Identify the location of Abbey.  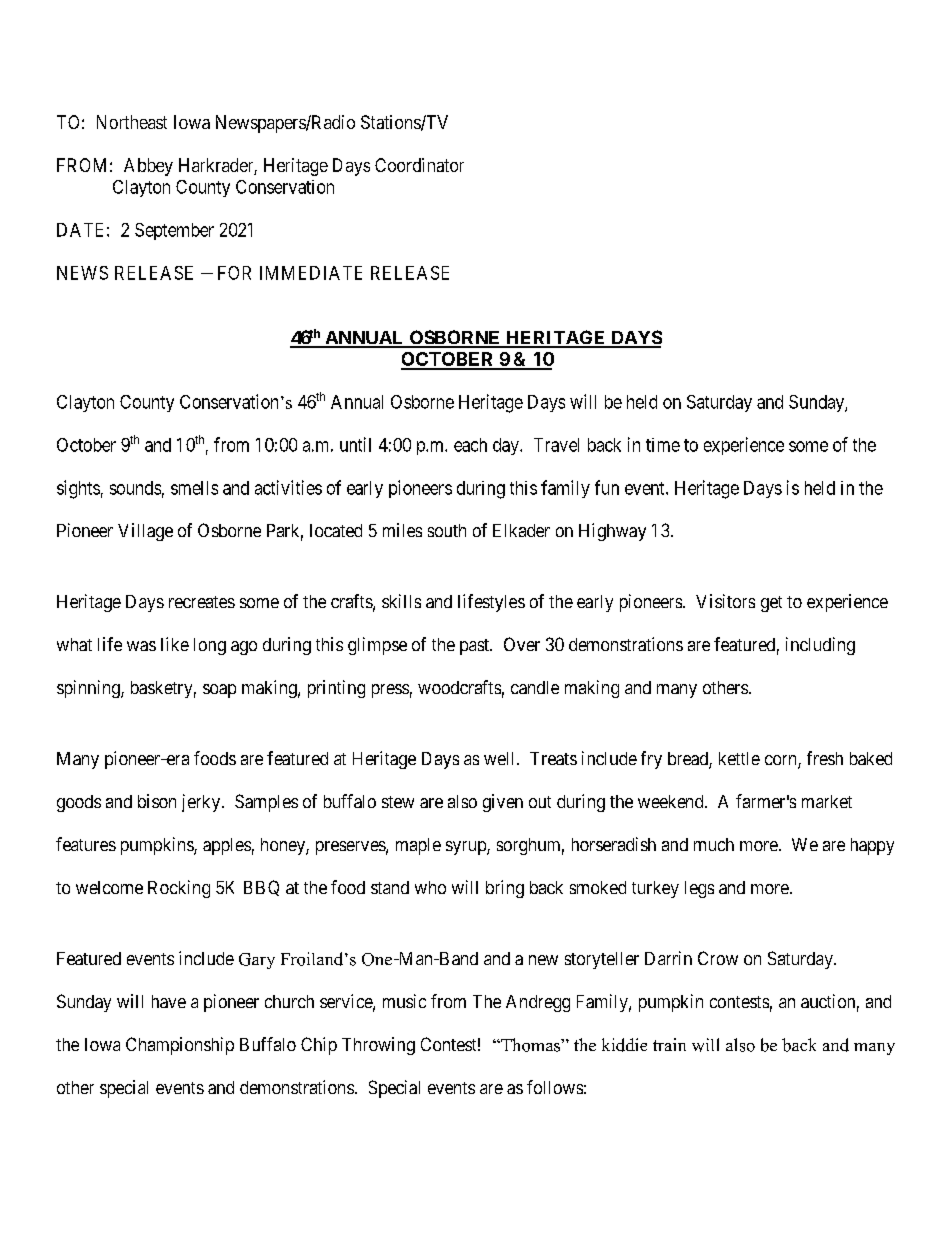
(148, 167).
